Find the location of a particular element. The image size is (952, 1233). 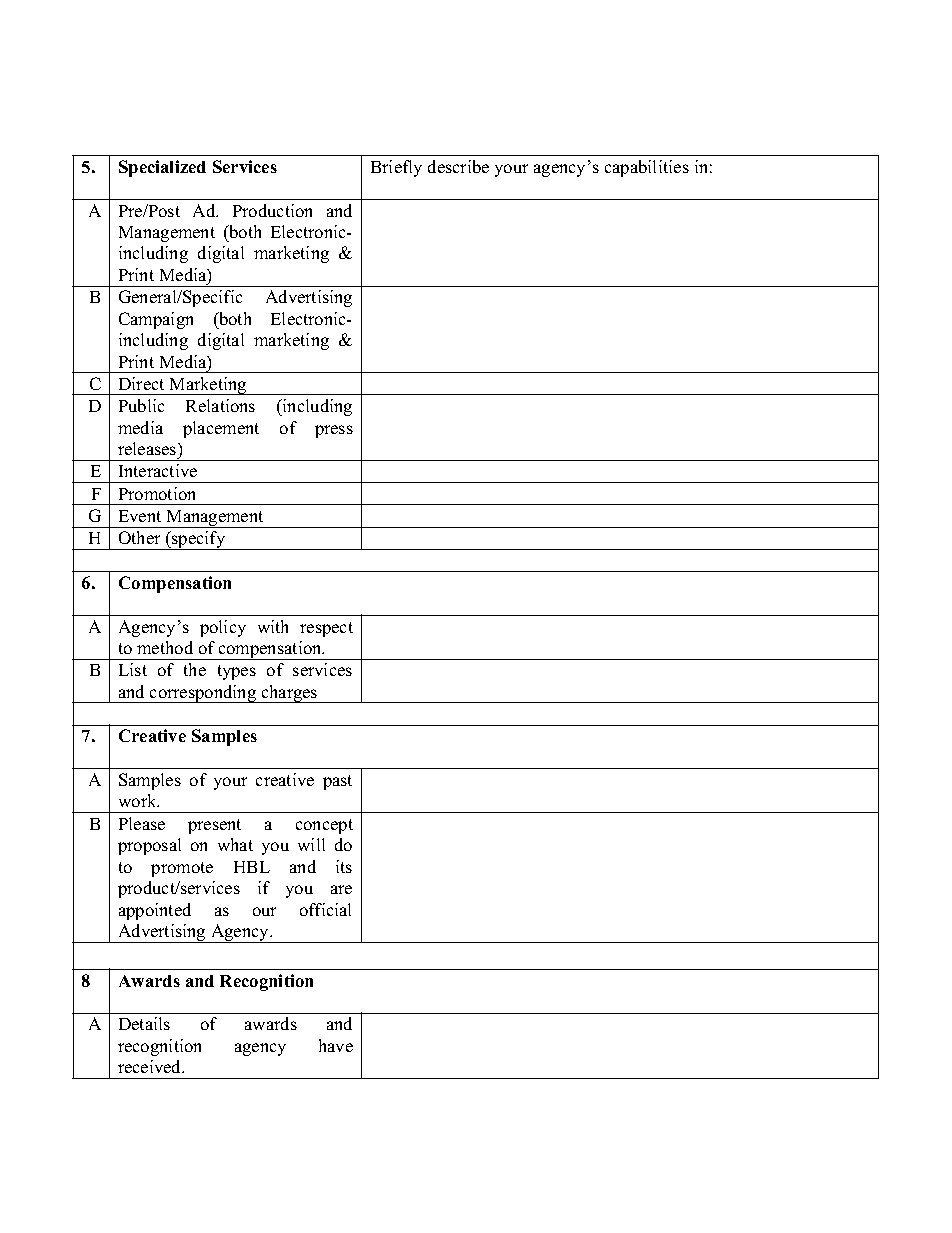

Briefly is located at coordinates (396, 168).
